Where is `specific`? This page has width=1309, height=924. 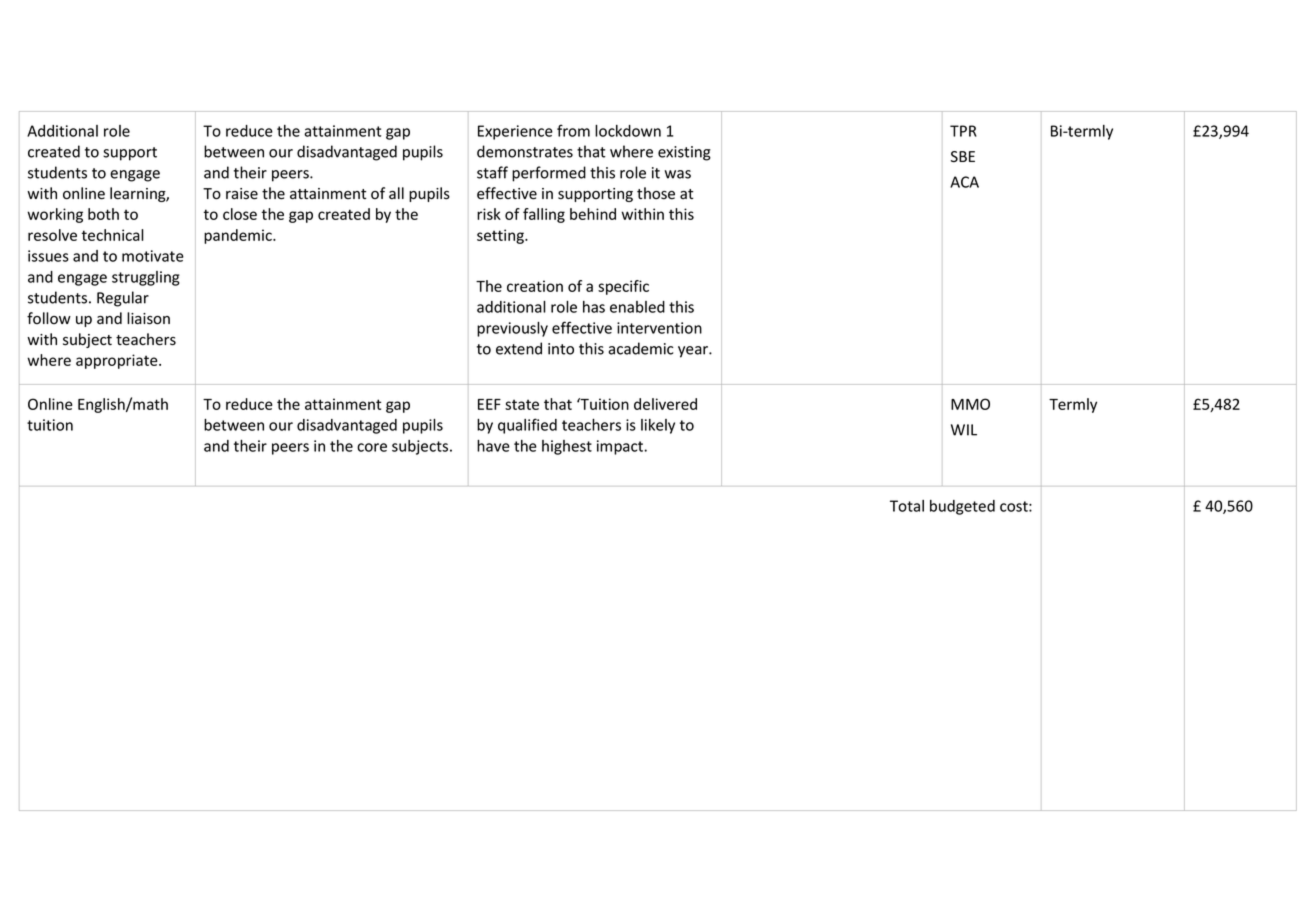 specific is located at coordinates (623, 287).
